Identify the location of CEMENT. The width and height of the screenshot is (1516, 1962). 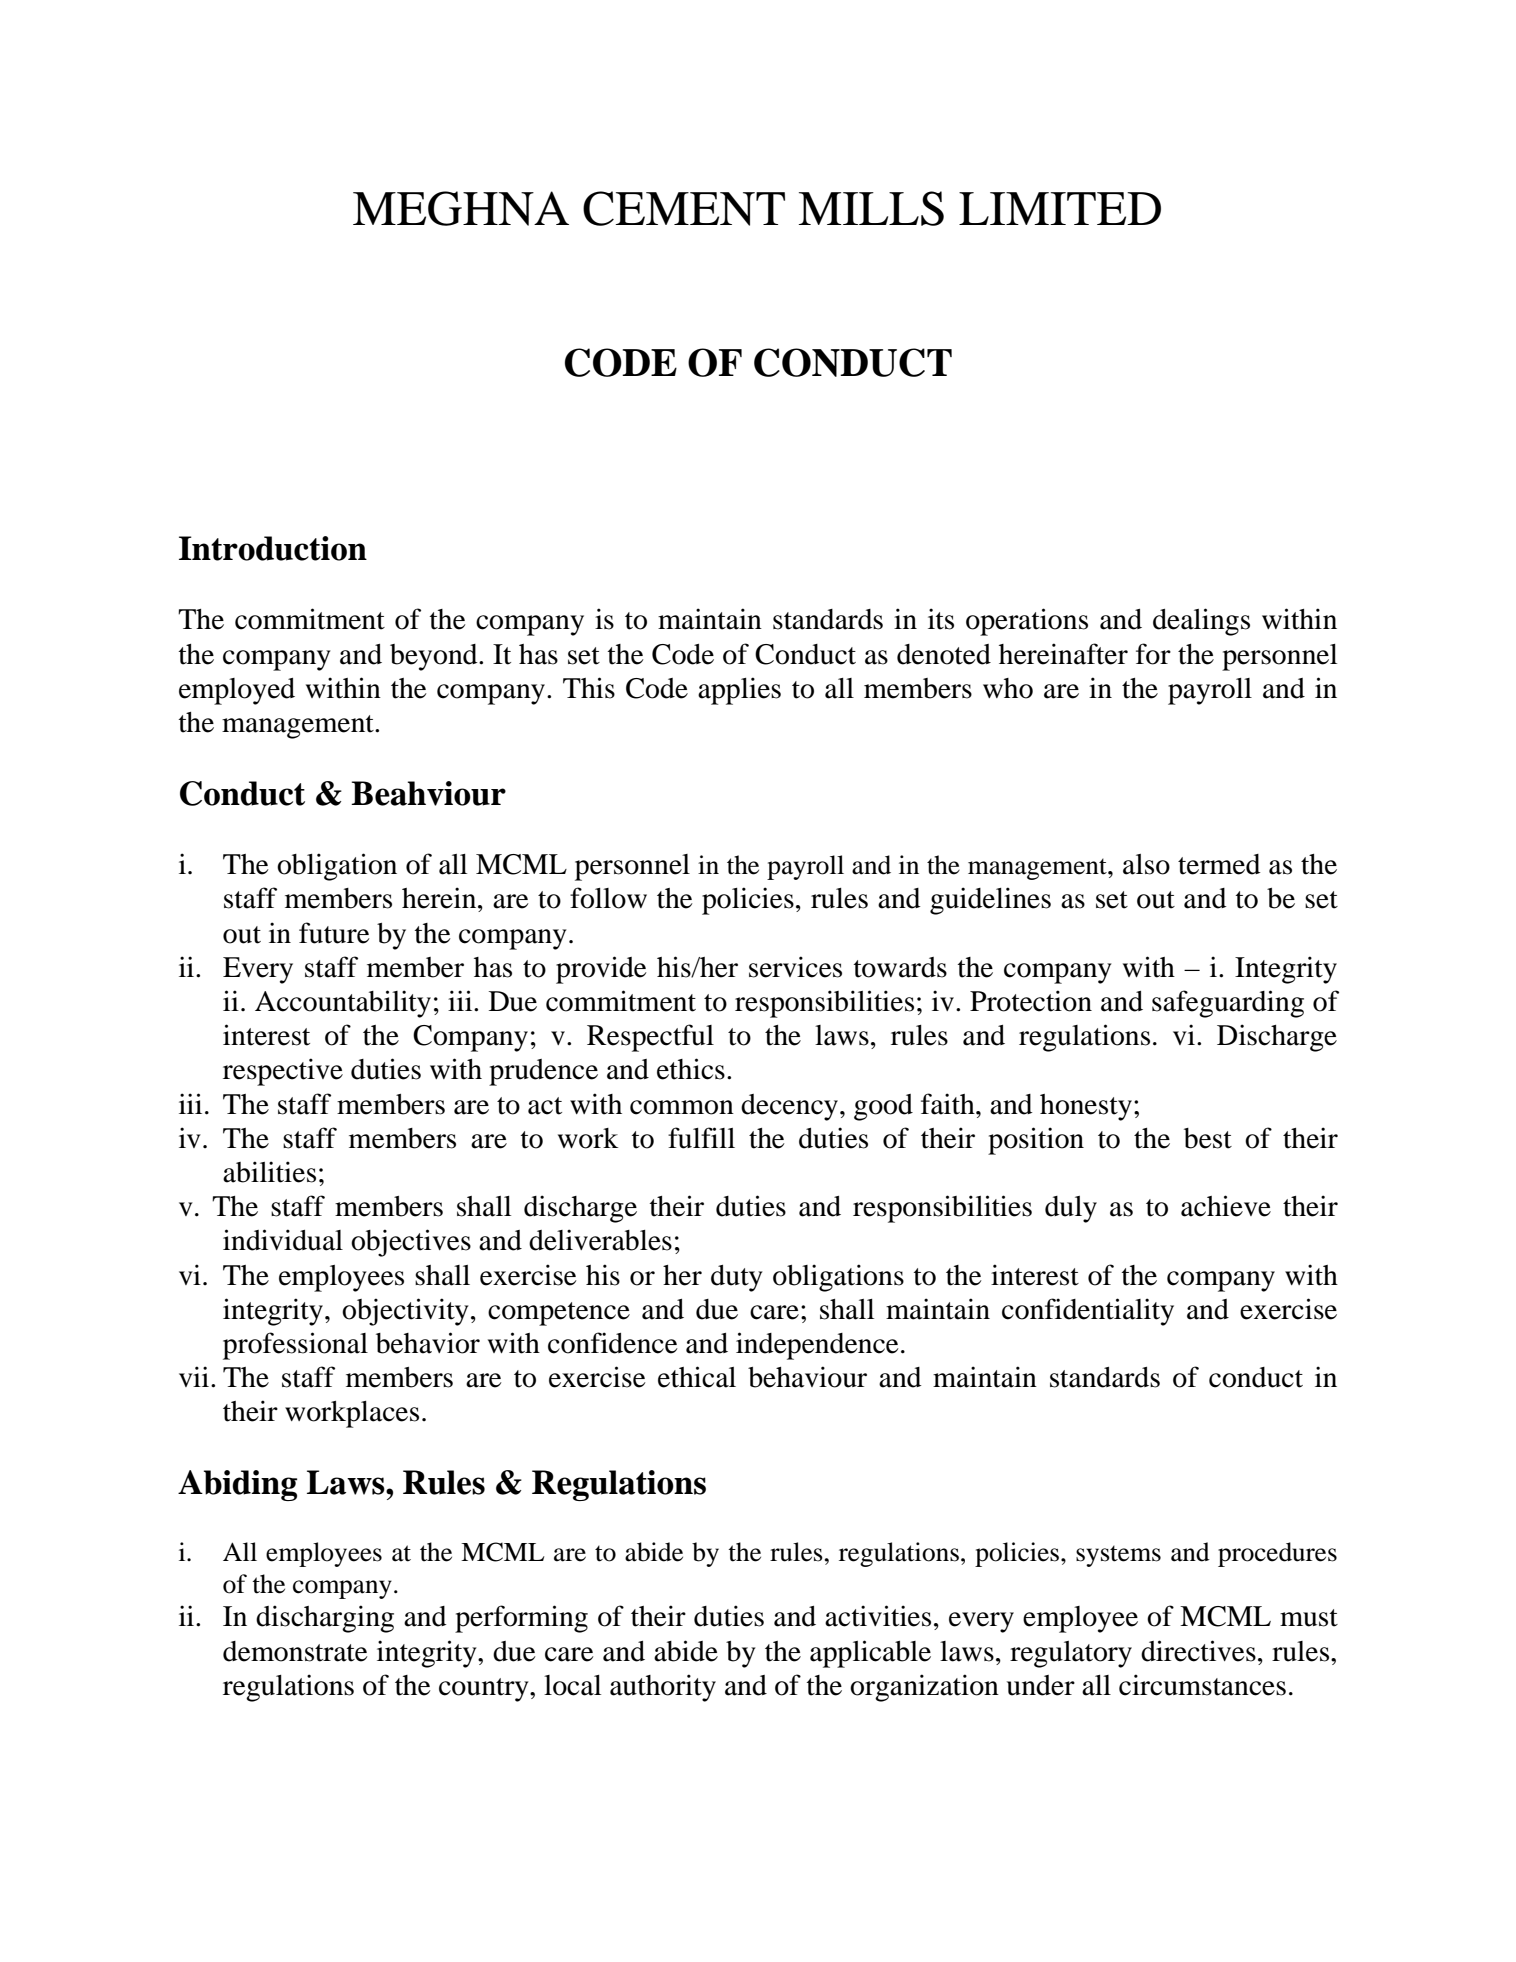
(684, 208).
